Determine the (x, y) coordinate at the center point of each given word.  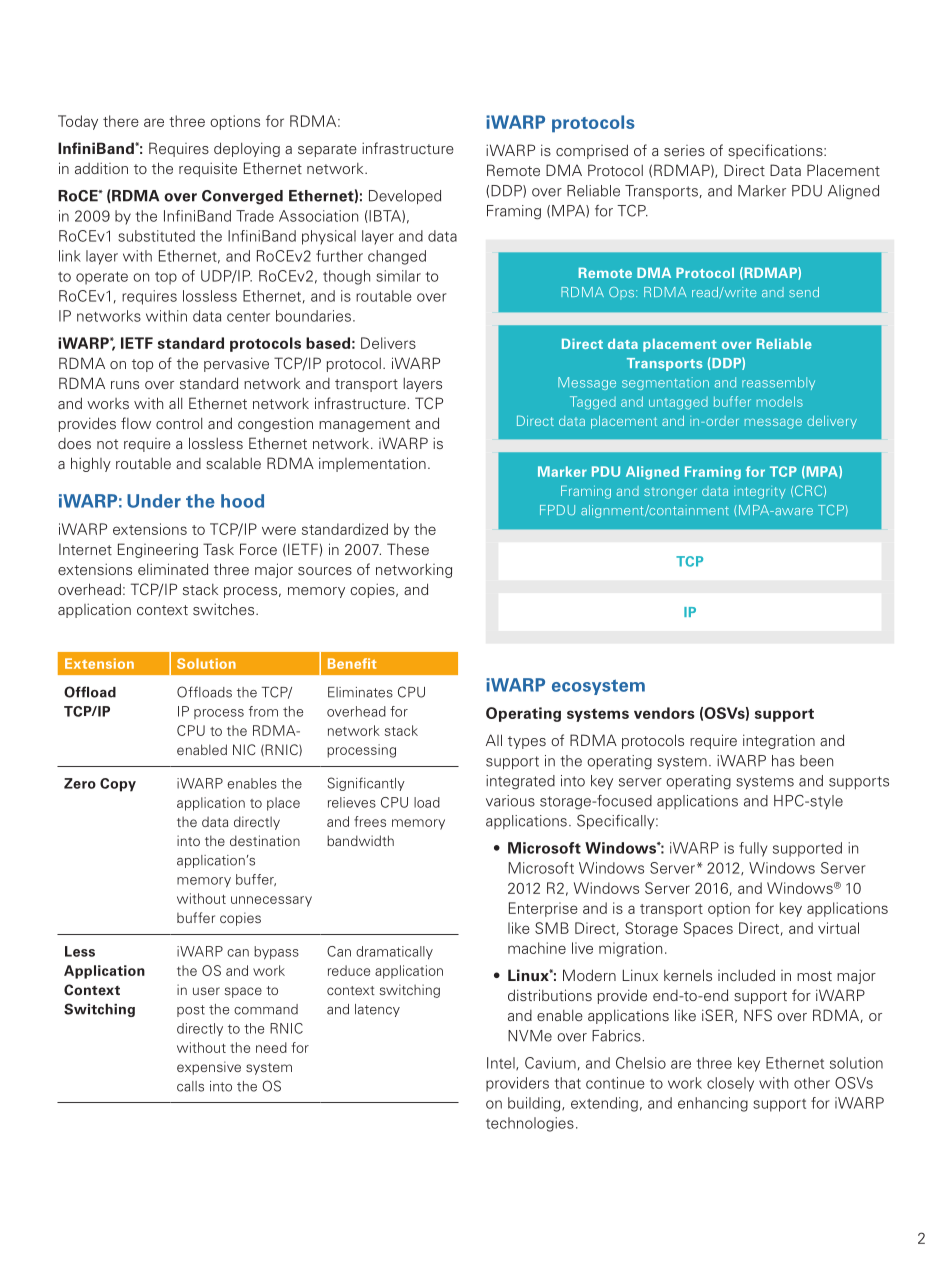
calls (190, 1086)
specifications (776, 151)
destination (265, 840)
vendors (664, 713)
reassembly (778, 383)
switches (225, 609)
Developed (405, 197)
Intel (502, 1064)
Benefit (352, 663)
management (364, 425)
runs (125, 385)
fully (753, 849)
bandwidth (360, 840)
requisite (208, 169)
